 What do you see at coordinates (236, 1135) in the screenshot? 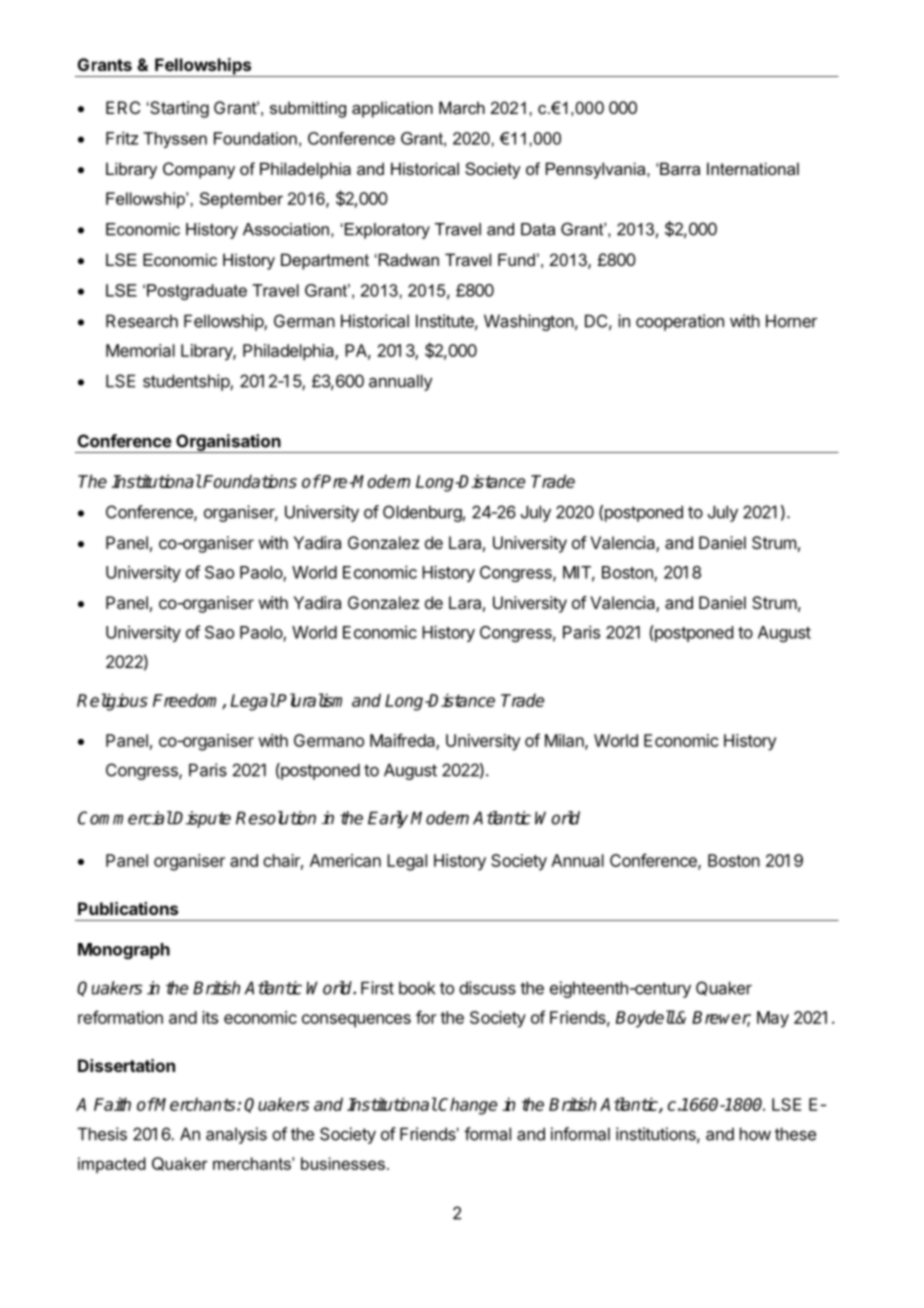
I see `analysis` at bounding box center [236, 1135].
